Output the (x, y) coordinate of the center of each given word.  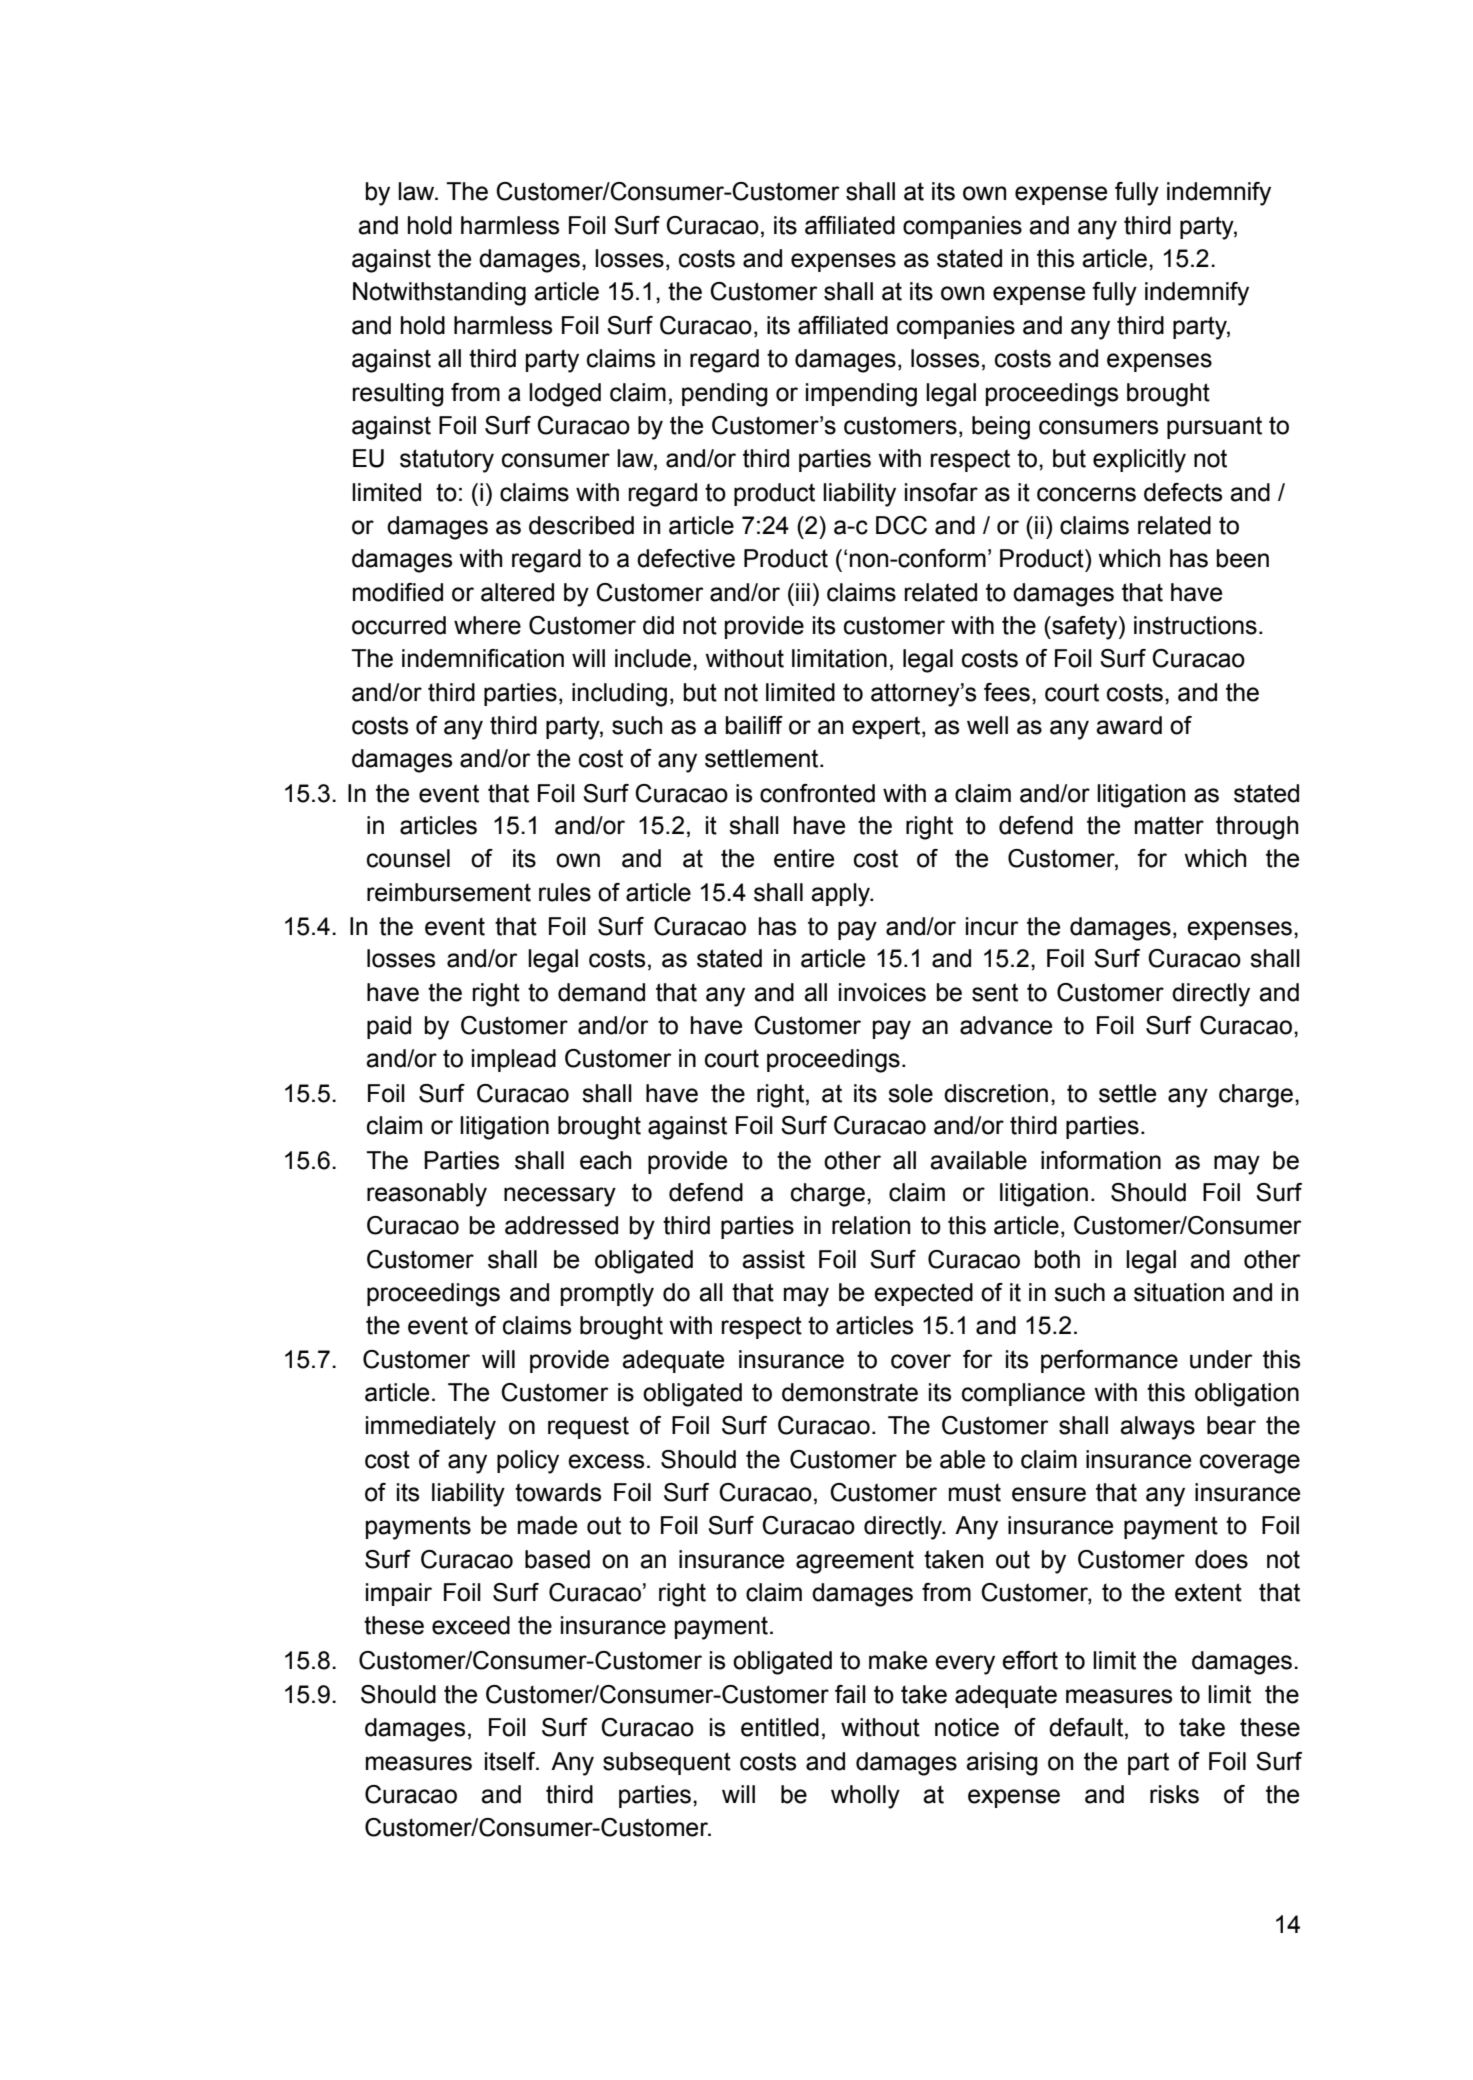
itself (511, 1761)
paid (389, 1027)
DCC (901, 525)
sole (910, 1093)
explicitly (1139, 461)
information (1101, 1160)
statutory (447, 461)
